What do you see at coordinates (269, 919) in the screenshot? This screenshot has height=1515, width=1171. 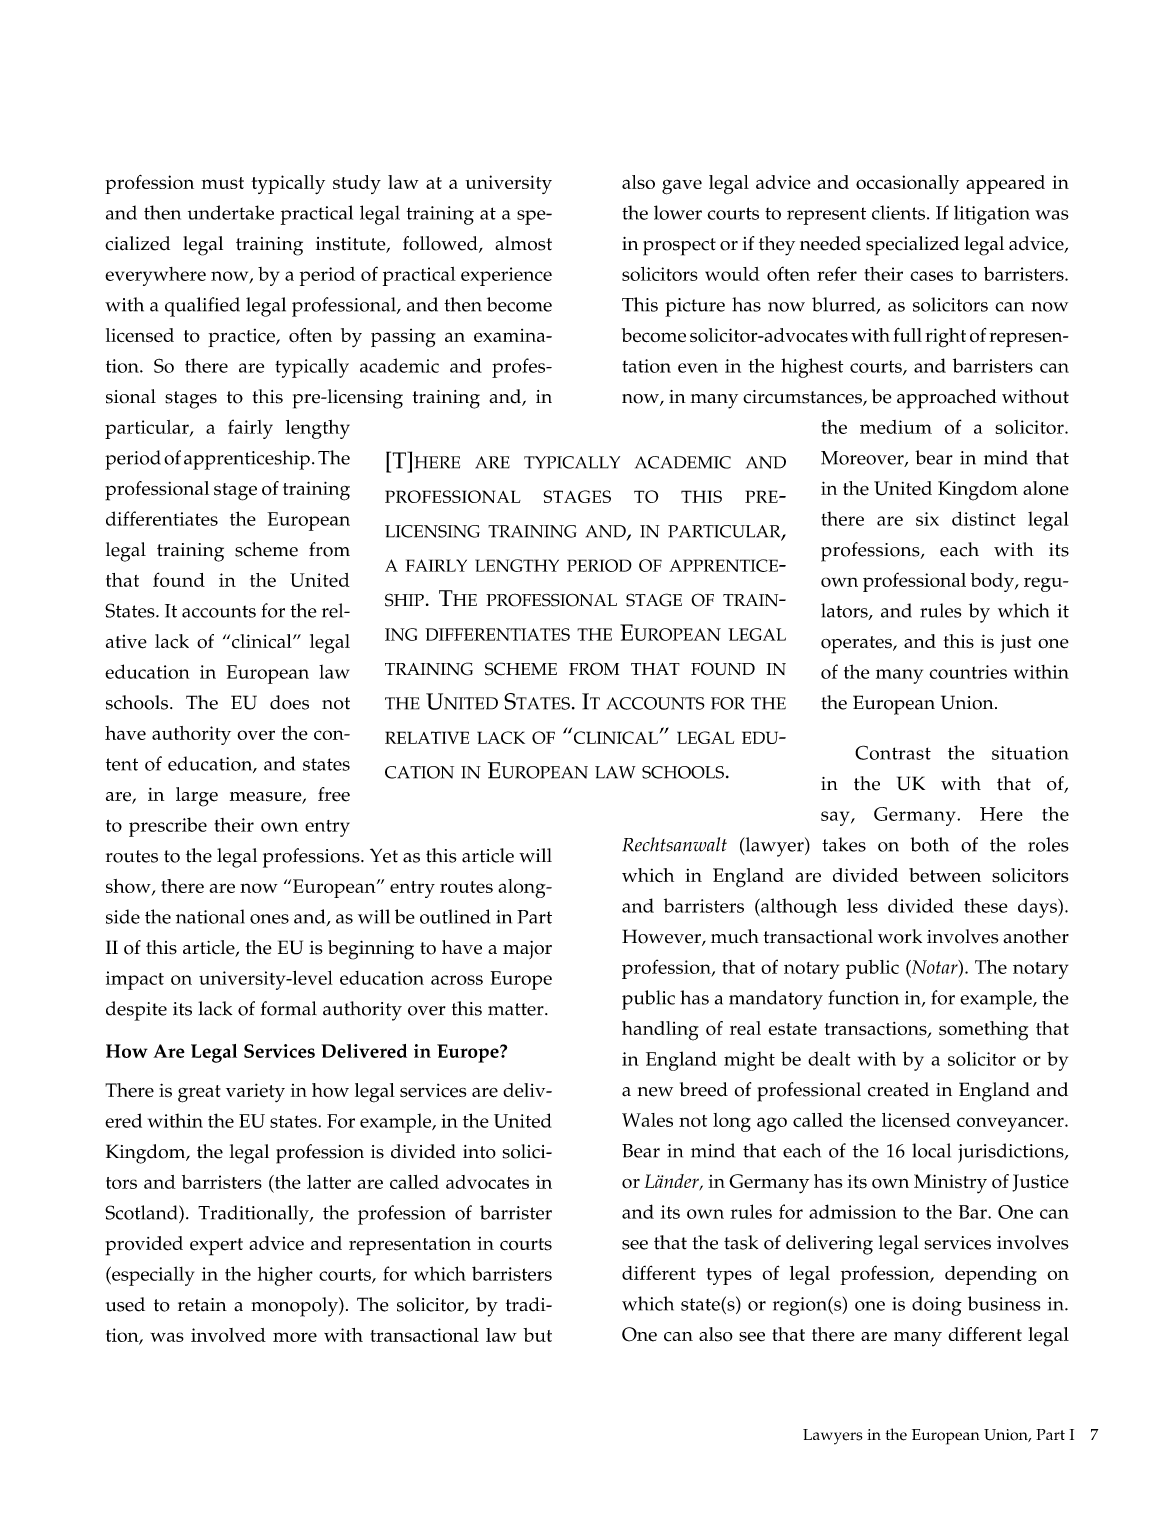 I see `ones` at bounding box center [269, 919].
